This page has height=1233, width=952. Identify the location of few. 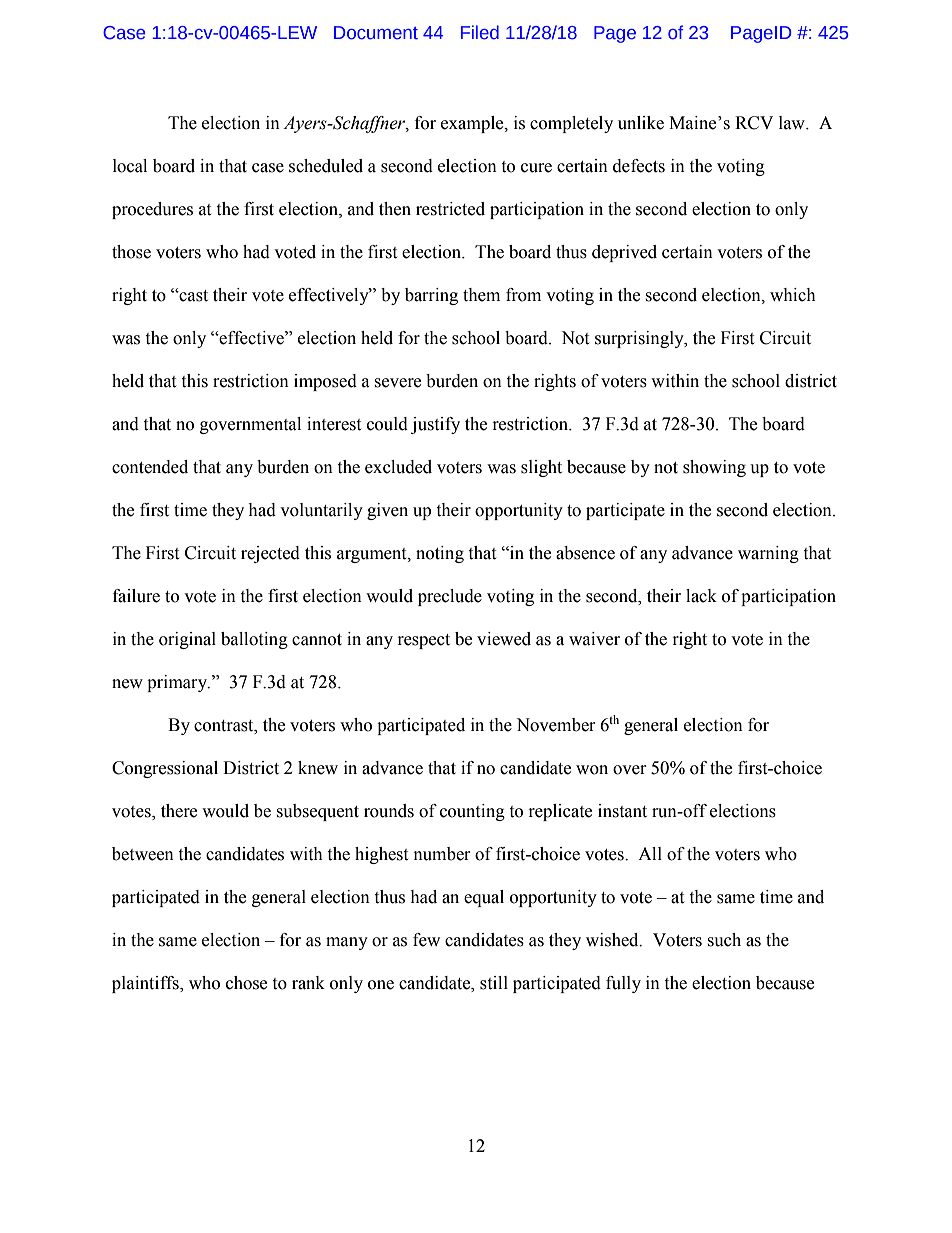
(426, 940).
